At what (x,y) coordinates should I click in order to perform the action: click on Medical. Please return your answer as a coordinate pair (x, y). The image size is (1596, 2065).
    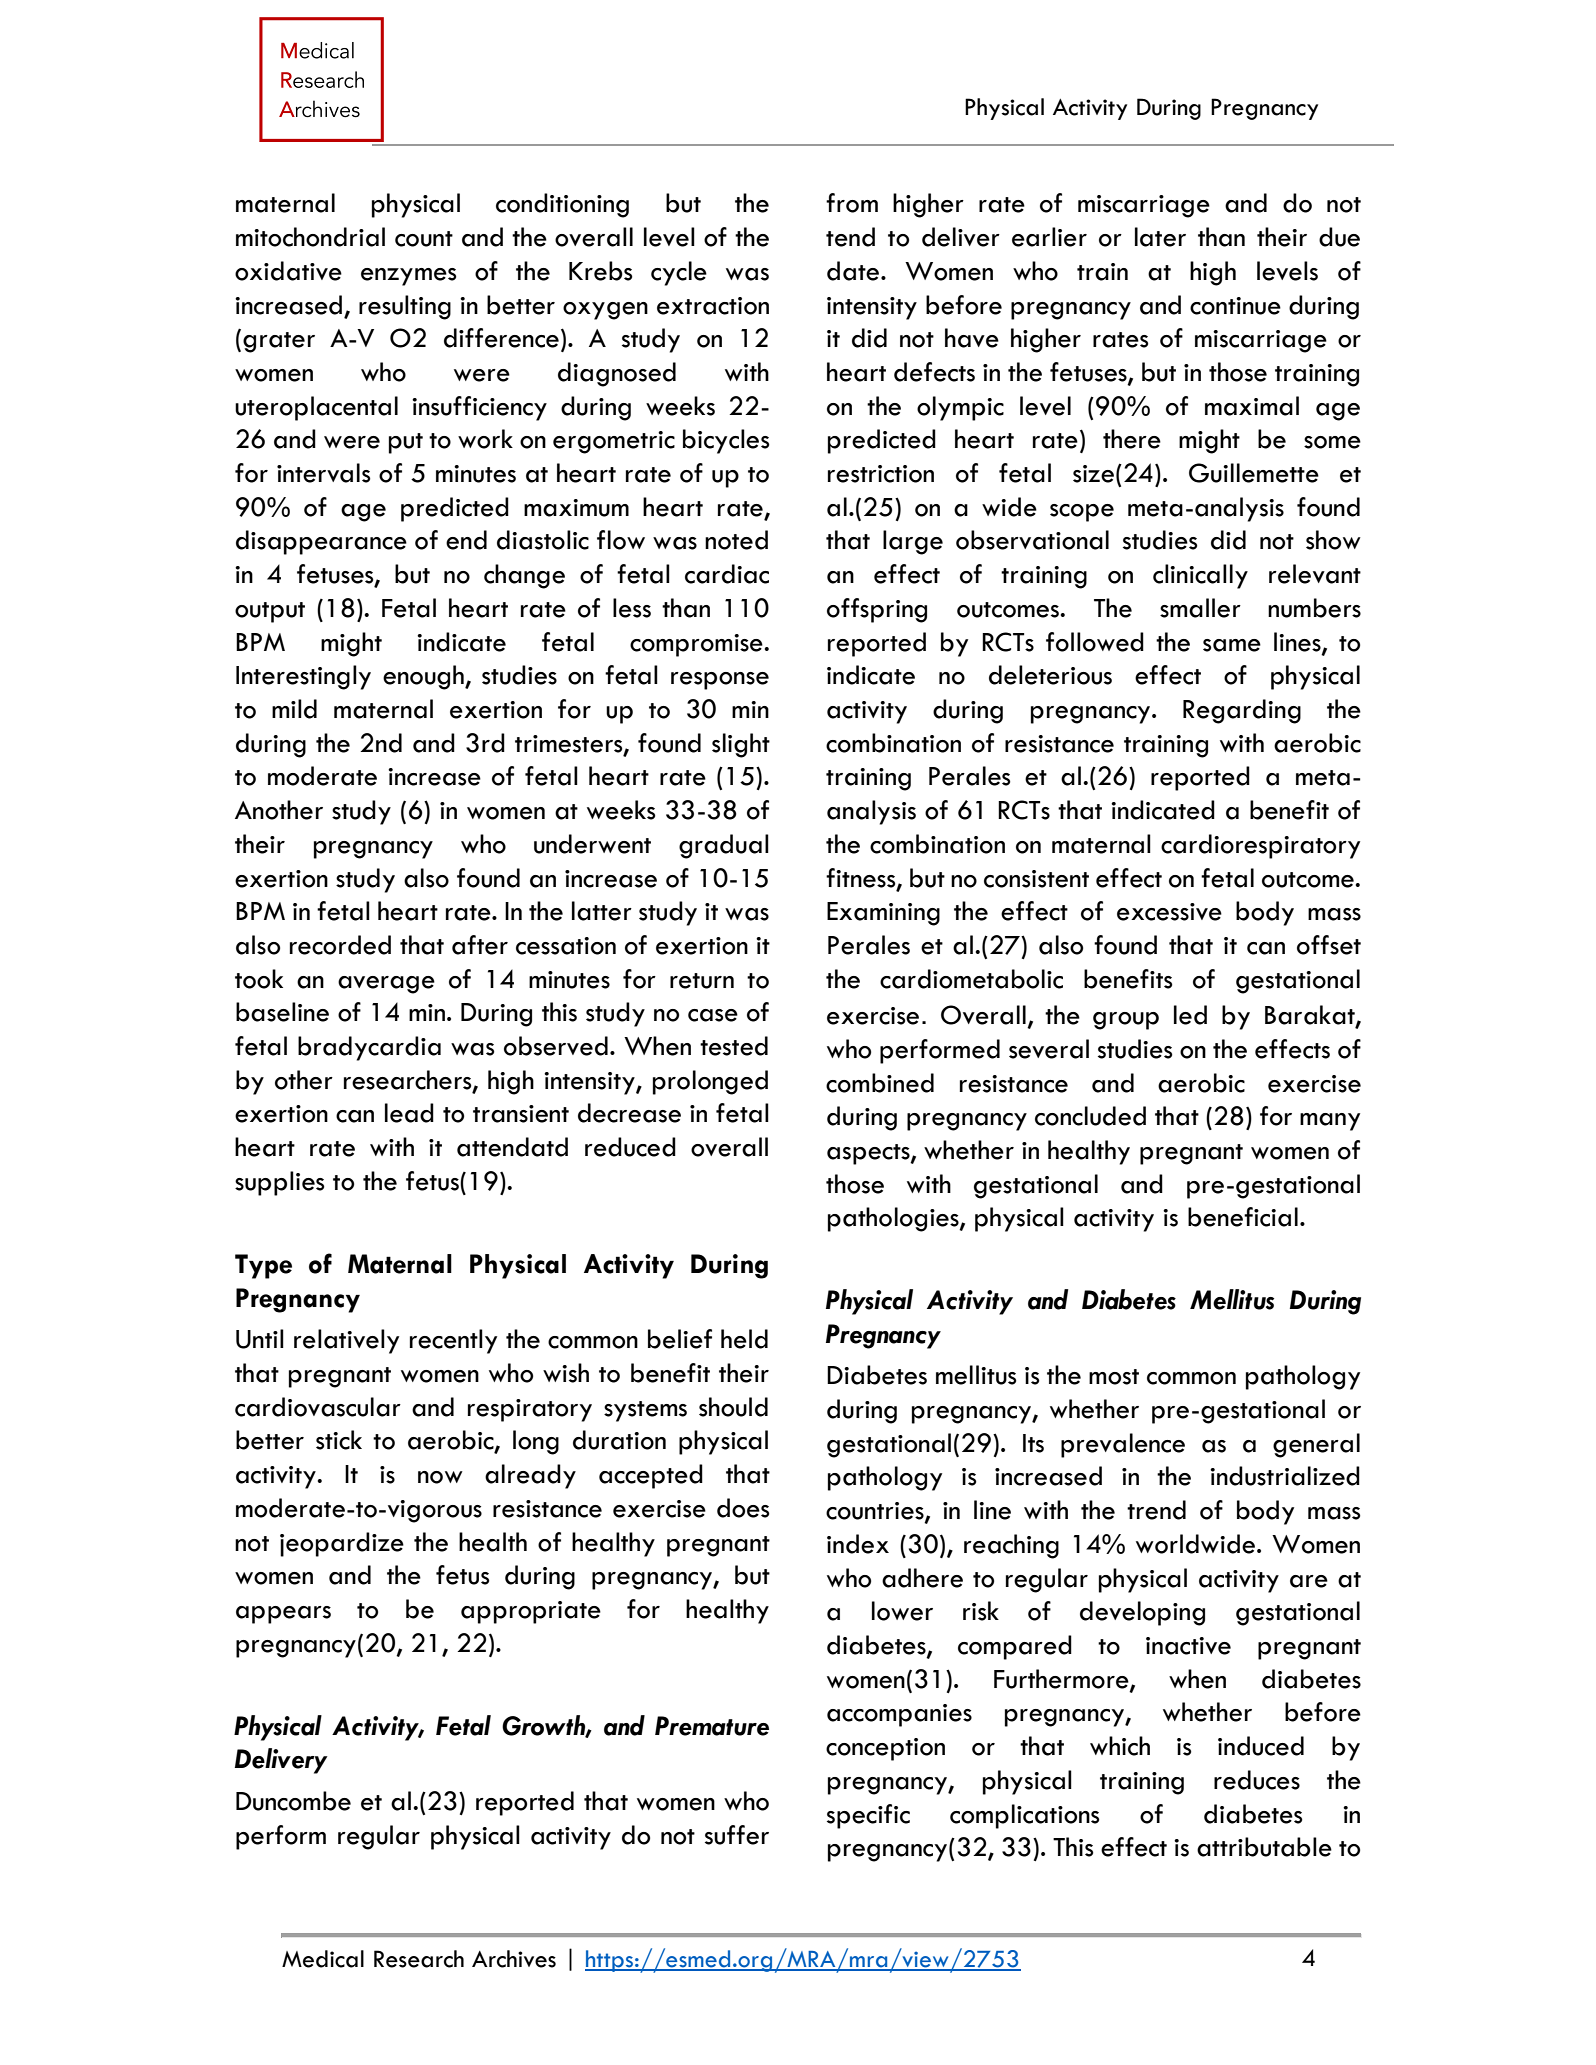
    Looking at the image, I should click on (323, 1959).
